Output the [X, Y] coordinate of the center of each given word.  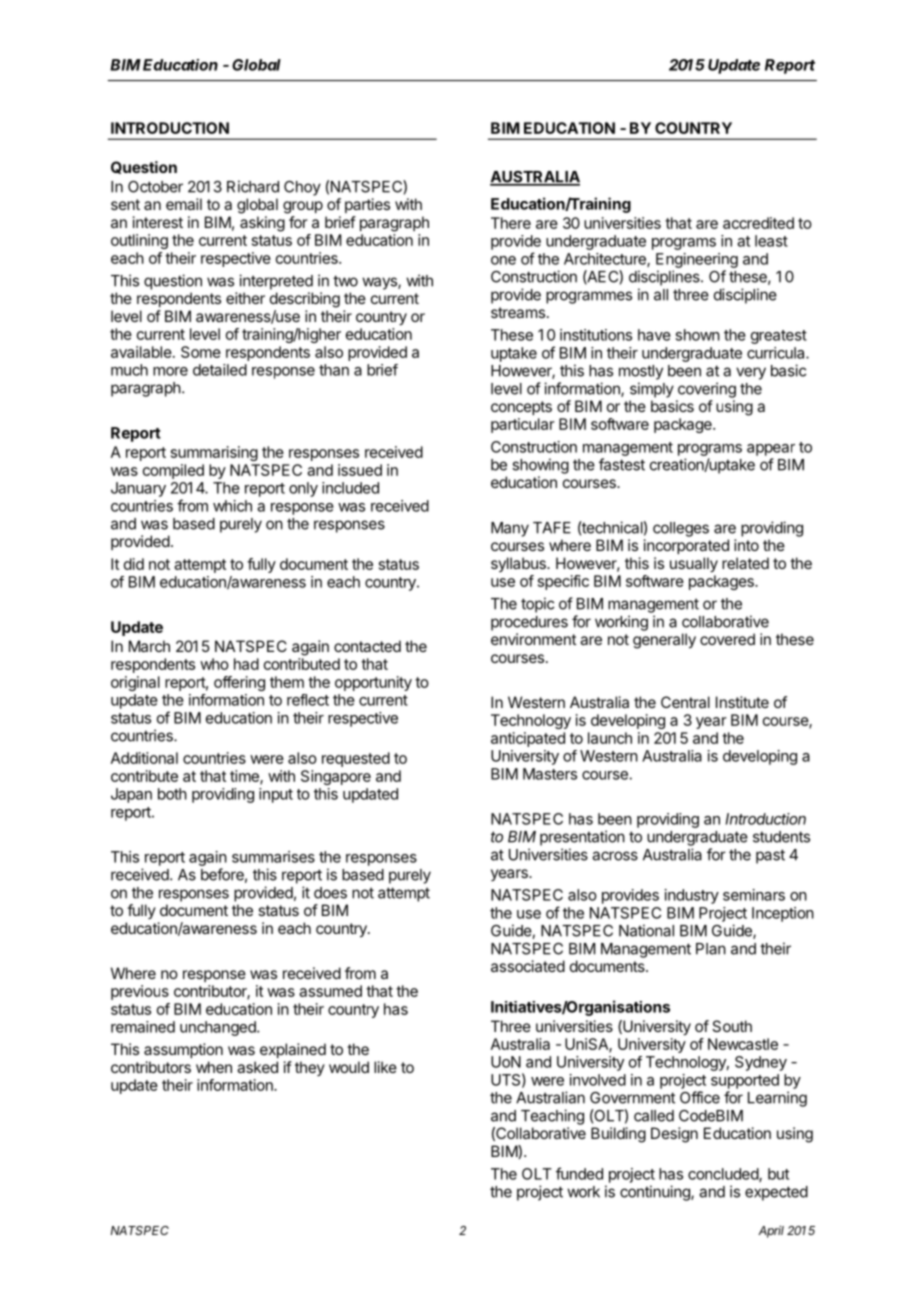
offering [239, 683]
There [511, 223]
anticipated [528, 739]
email [184, 204]
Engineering [697, 260]
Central [685, 702]
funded [579, 1173]
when [214, 1067]
